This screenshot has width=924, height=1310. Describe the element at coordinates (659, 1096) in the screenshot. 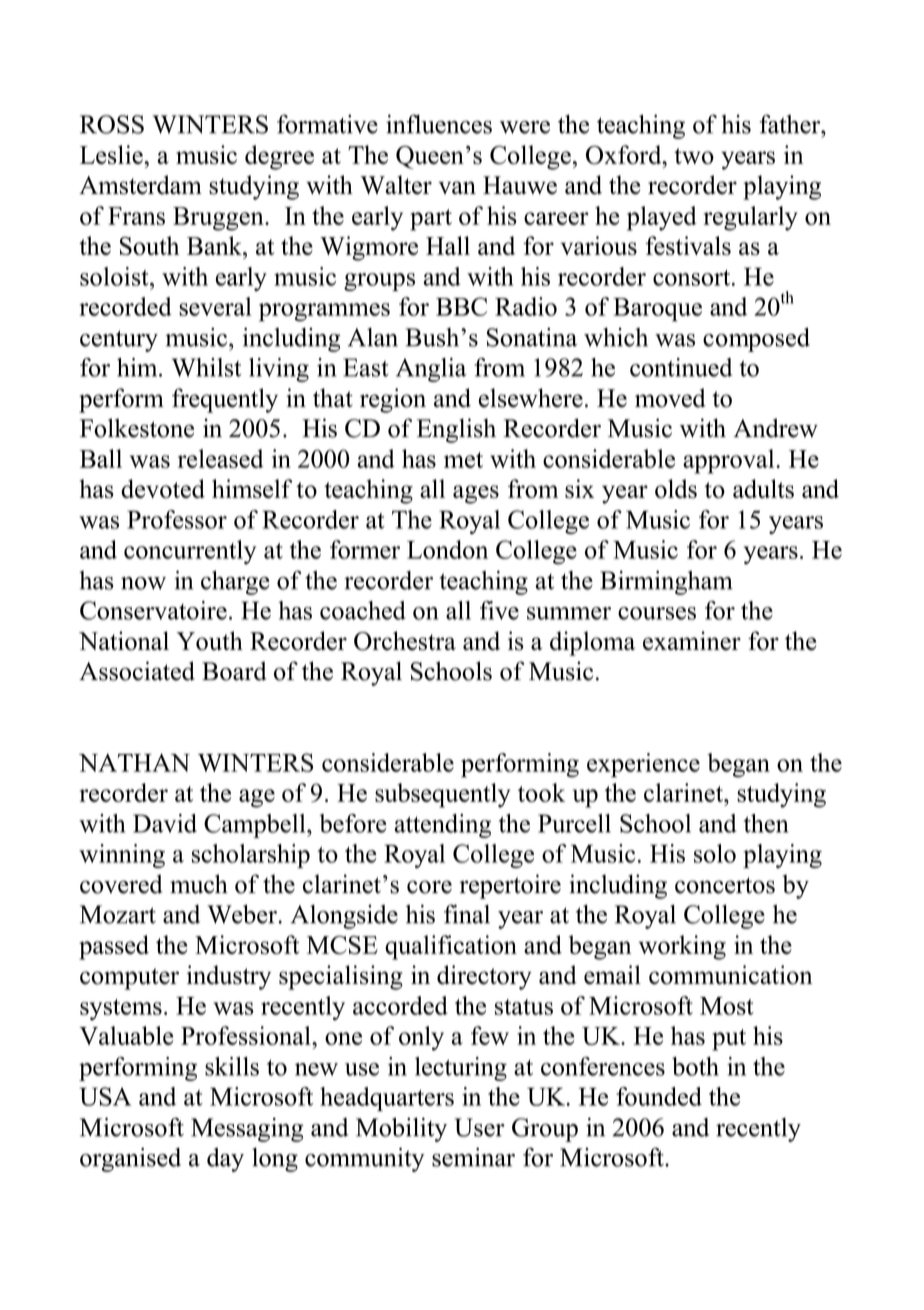

I see `founded` at that location.
